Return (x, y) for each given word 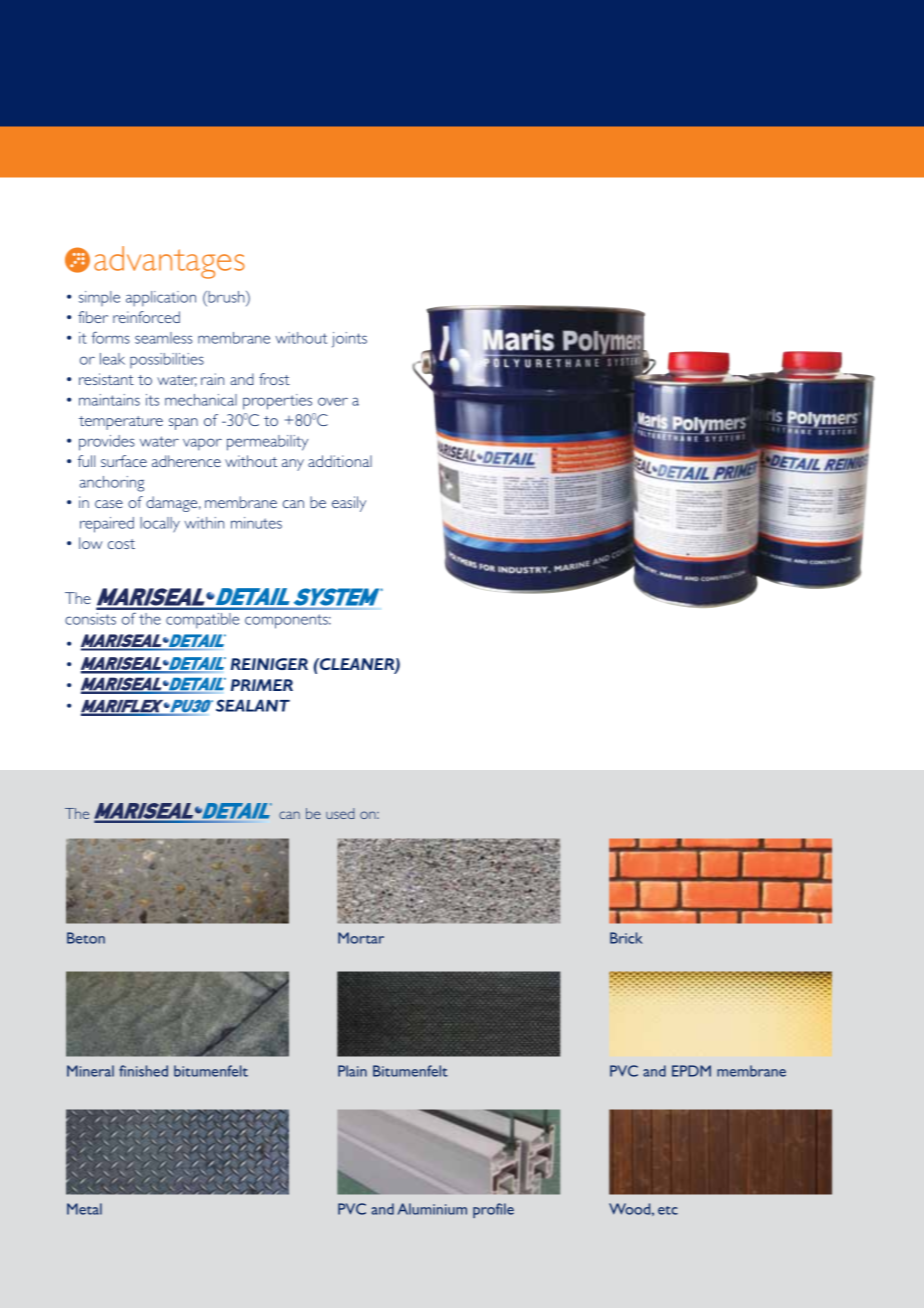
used (340, 813)
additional (340, 461)
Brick (626, 938)
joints (349, 340)
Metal (84, 1209)
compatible (202, 621)
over (333, 401)
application (161, 299)
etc (668, 1210)
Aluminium (432, 1209)
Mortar (361, 938)
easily (349, 504)
